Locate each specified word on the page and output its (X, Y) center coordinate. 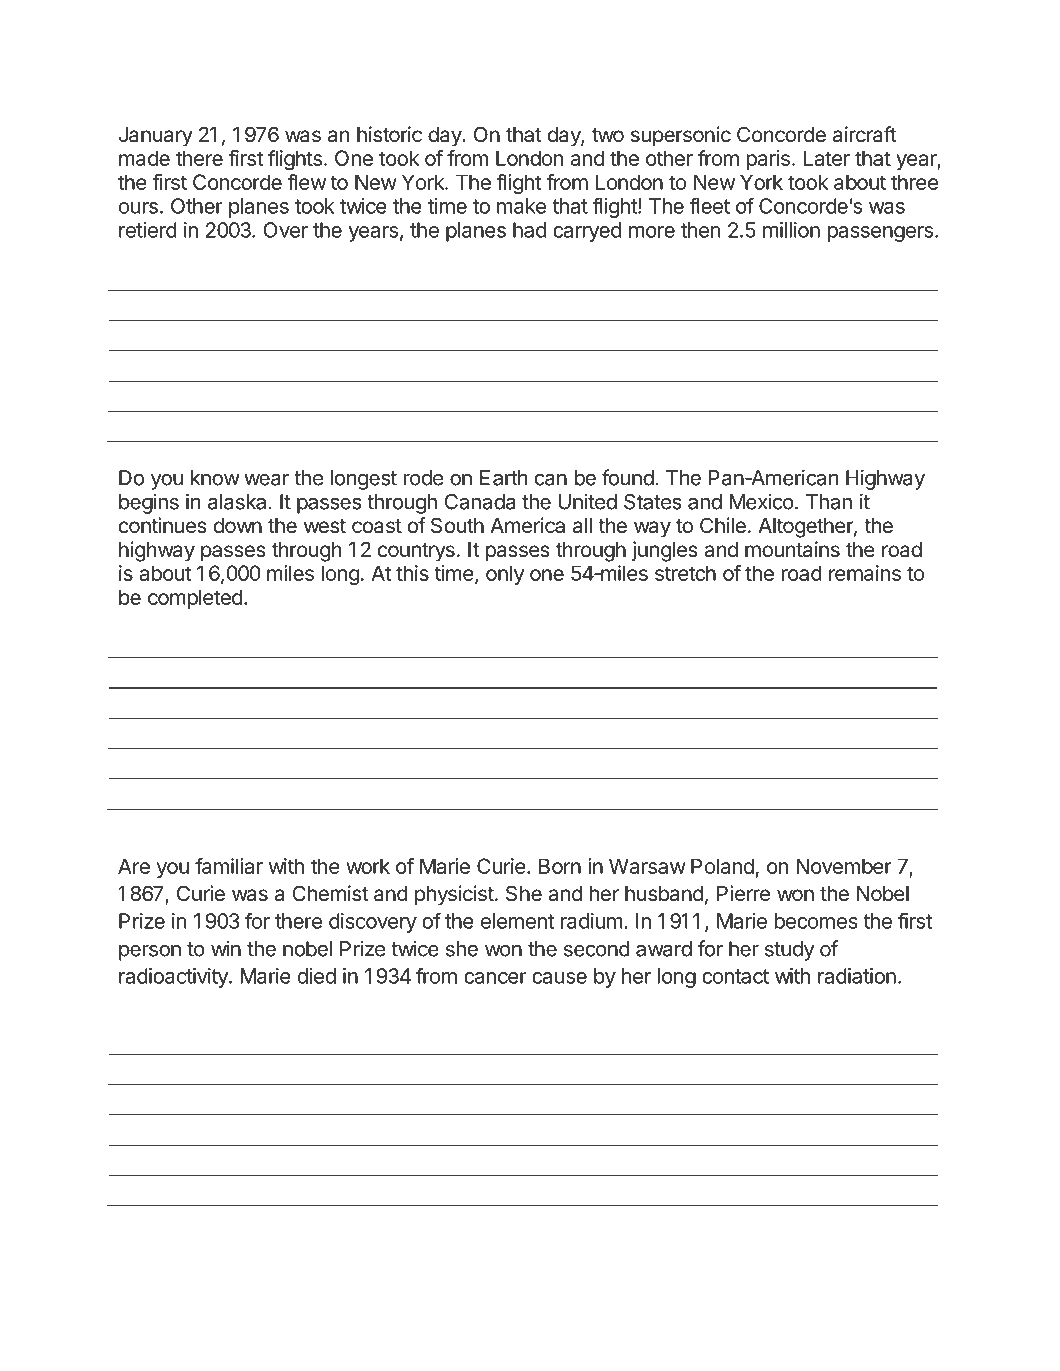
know (215, 478)
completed (195, 599)
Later (827, 158)
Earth (503, 478)
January (156, 137)
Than (829, 502)
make (521, 206)
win (226, 948)
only (505, 575)
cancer (495, 978)
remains (865, 573)
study (789, 951)
